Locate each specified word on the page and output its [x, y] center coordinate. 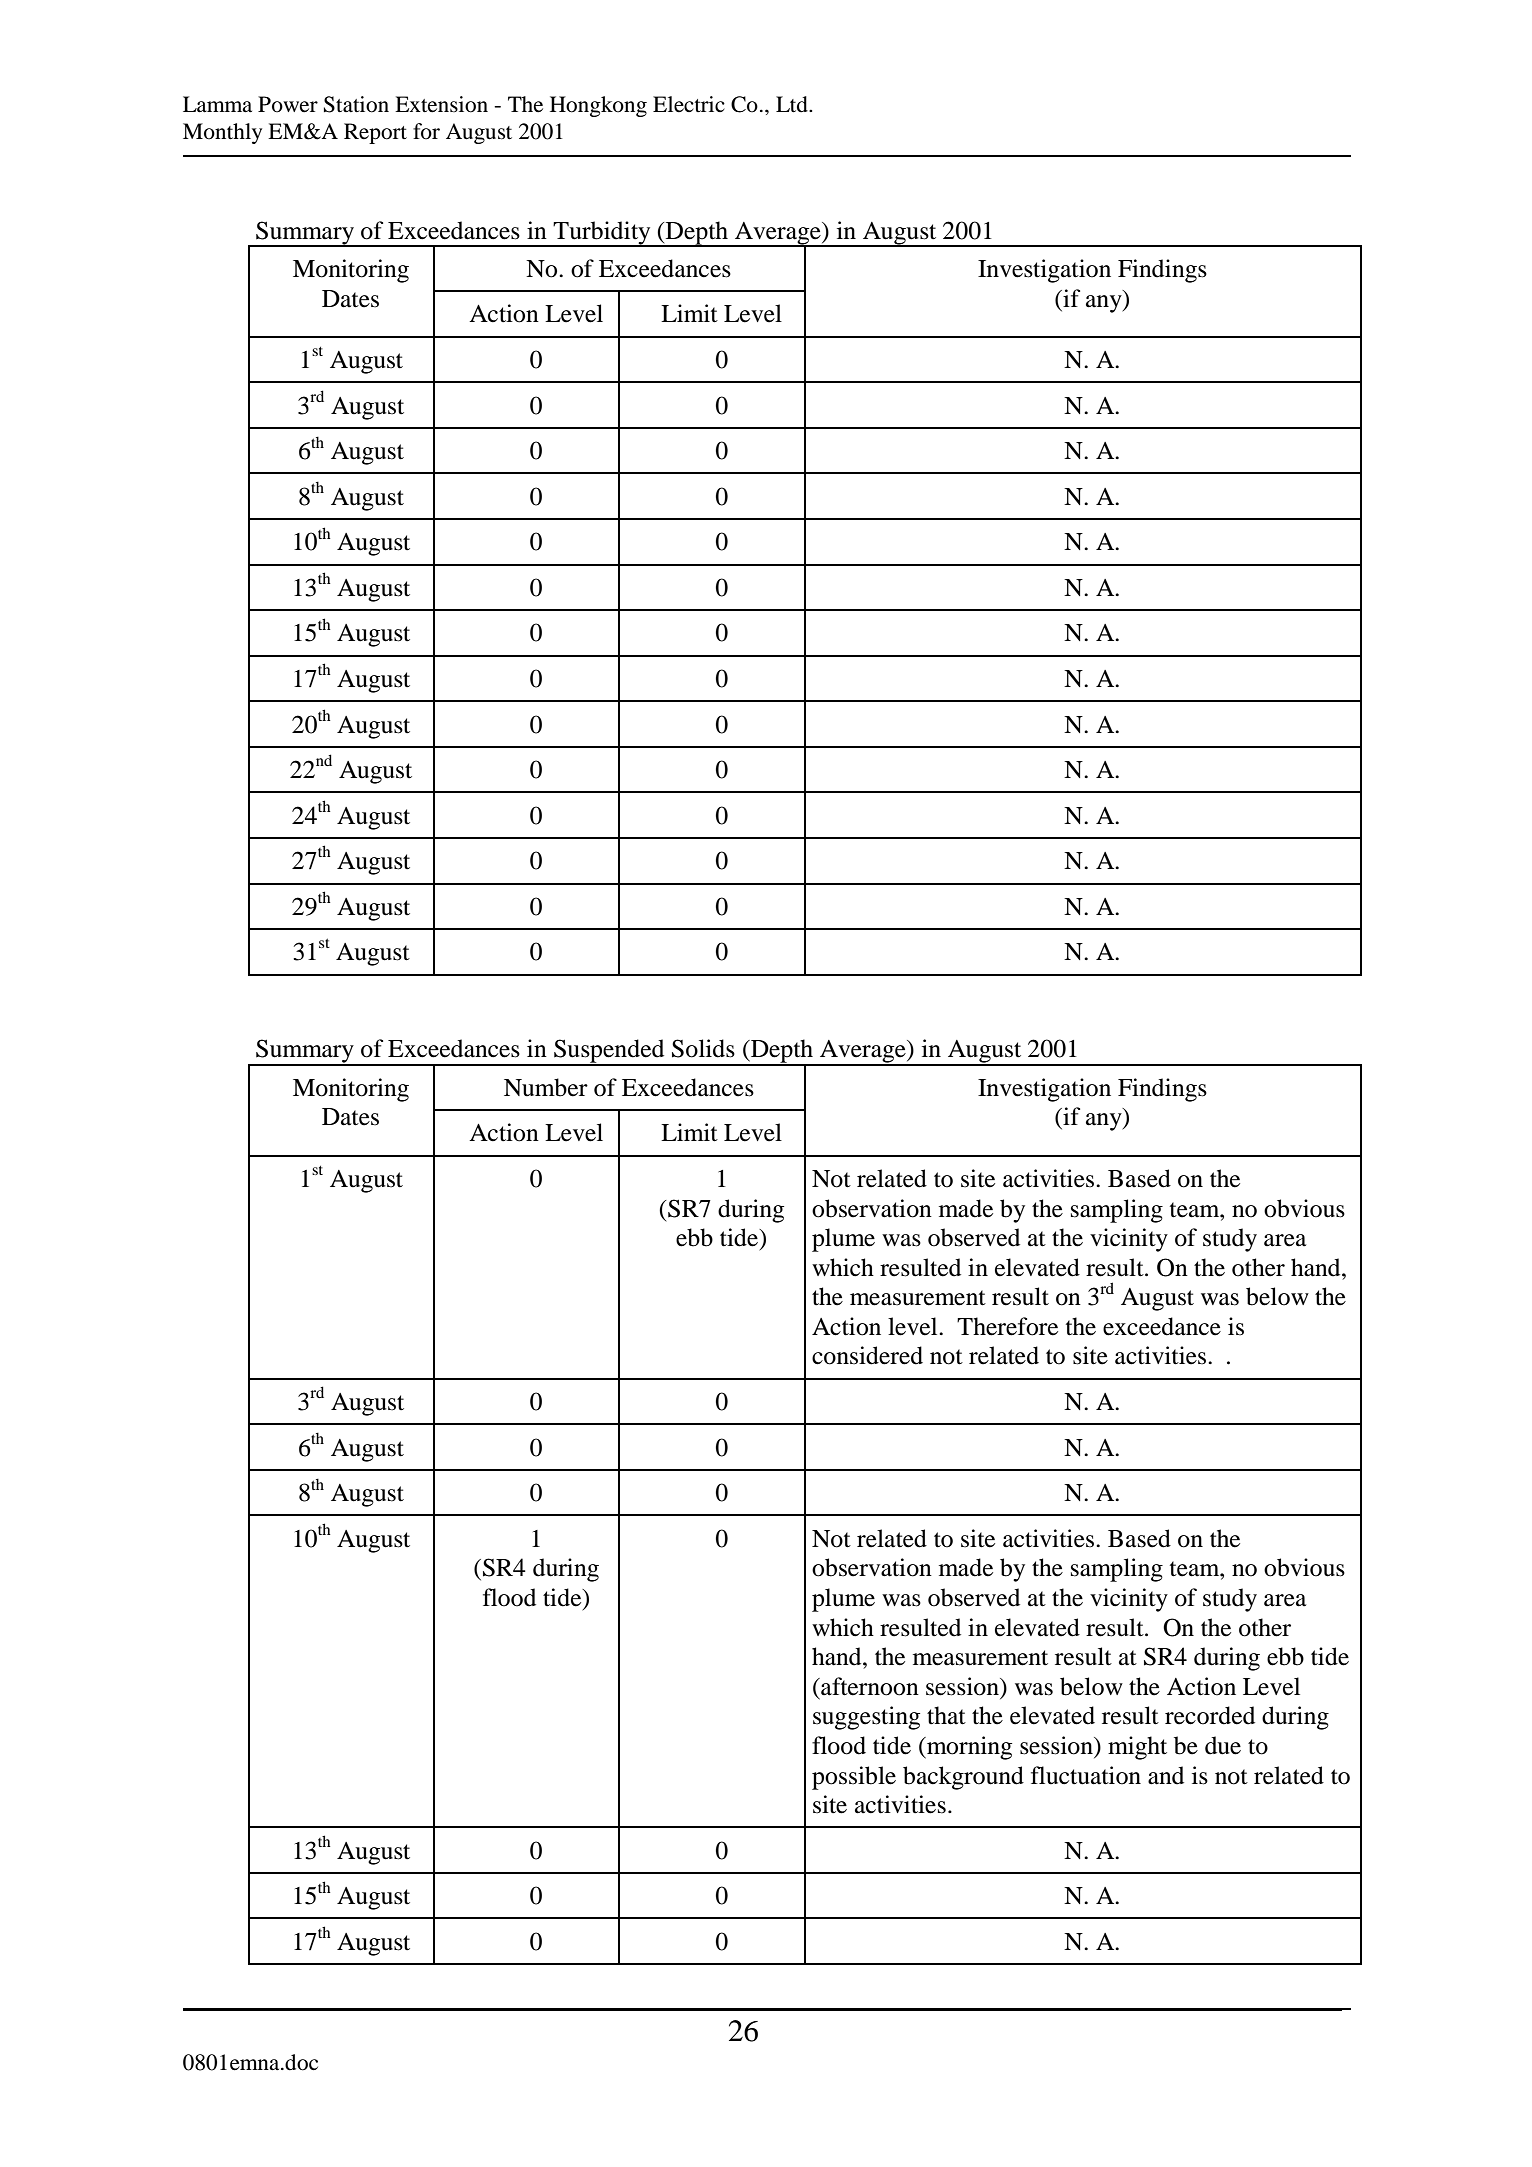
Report [375, 133]
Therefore [1007, 1326]
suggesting [866, 1718]
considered [867, 1355]
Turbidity [602, 234]
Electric [689, 104]
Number [546, 1087]
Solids [703, 1048]
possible [854, 1778]
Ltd [793, 104]
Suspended [609, 1052]
